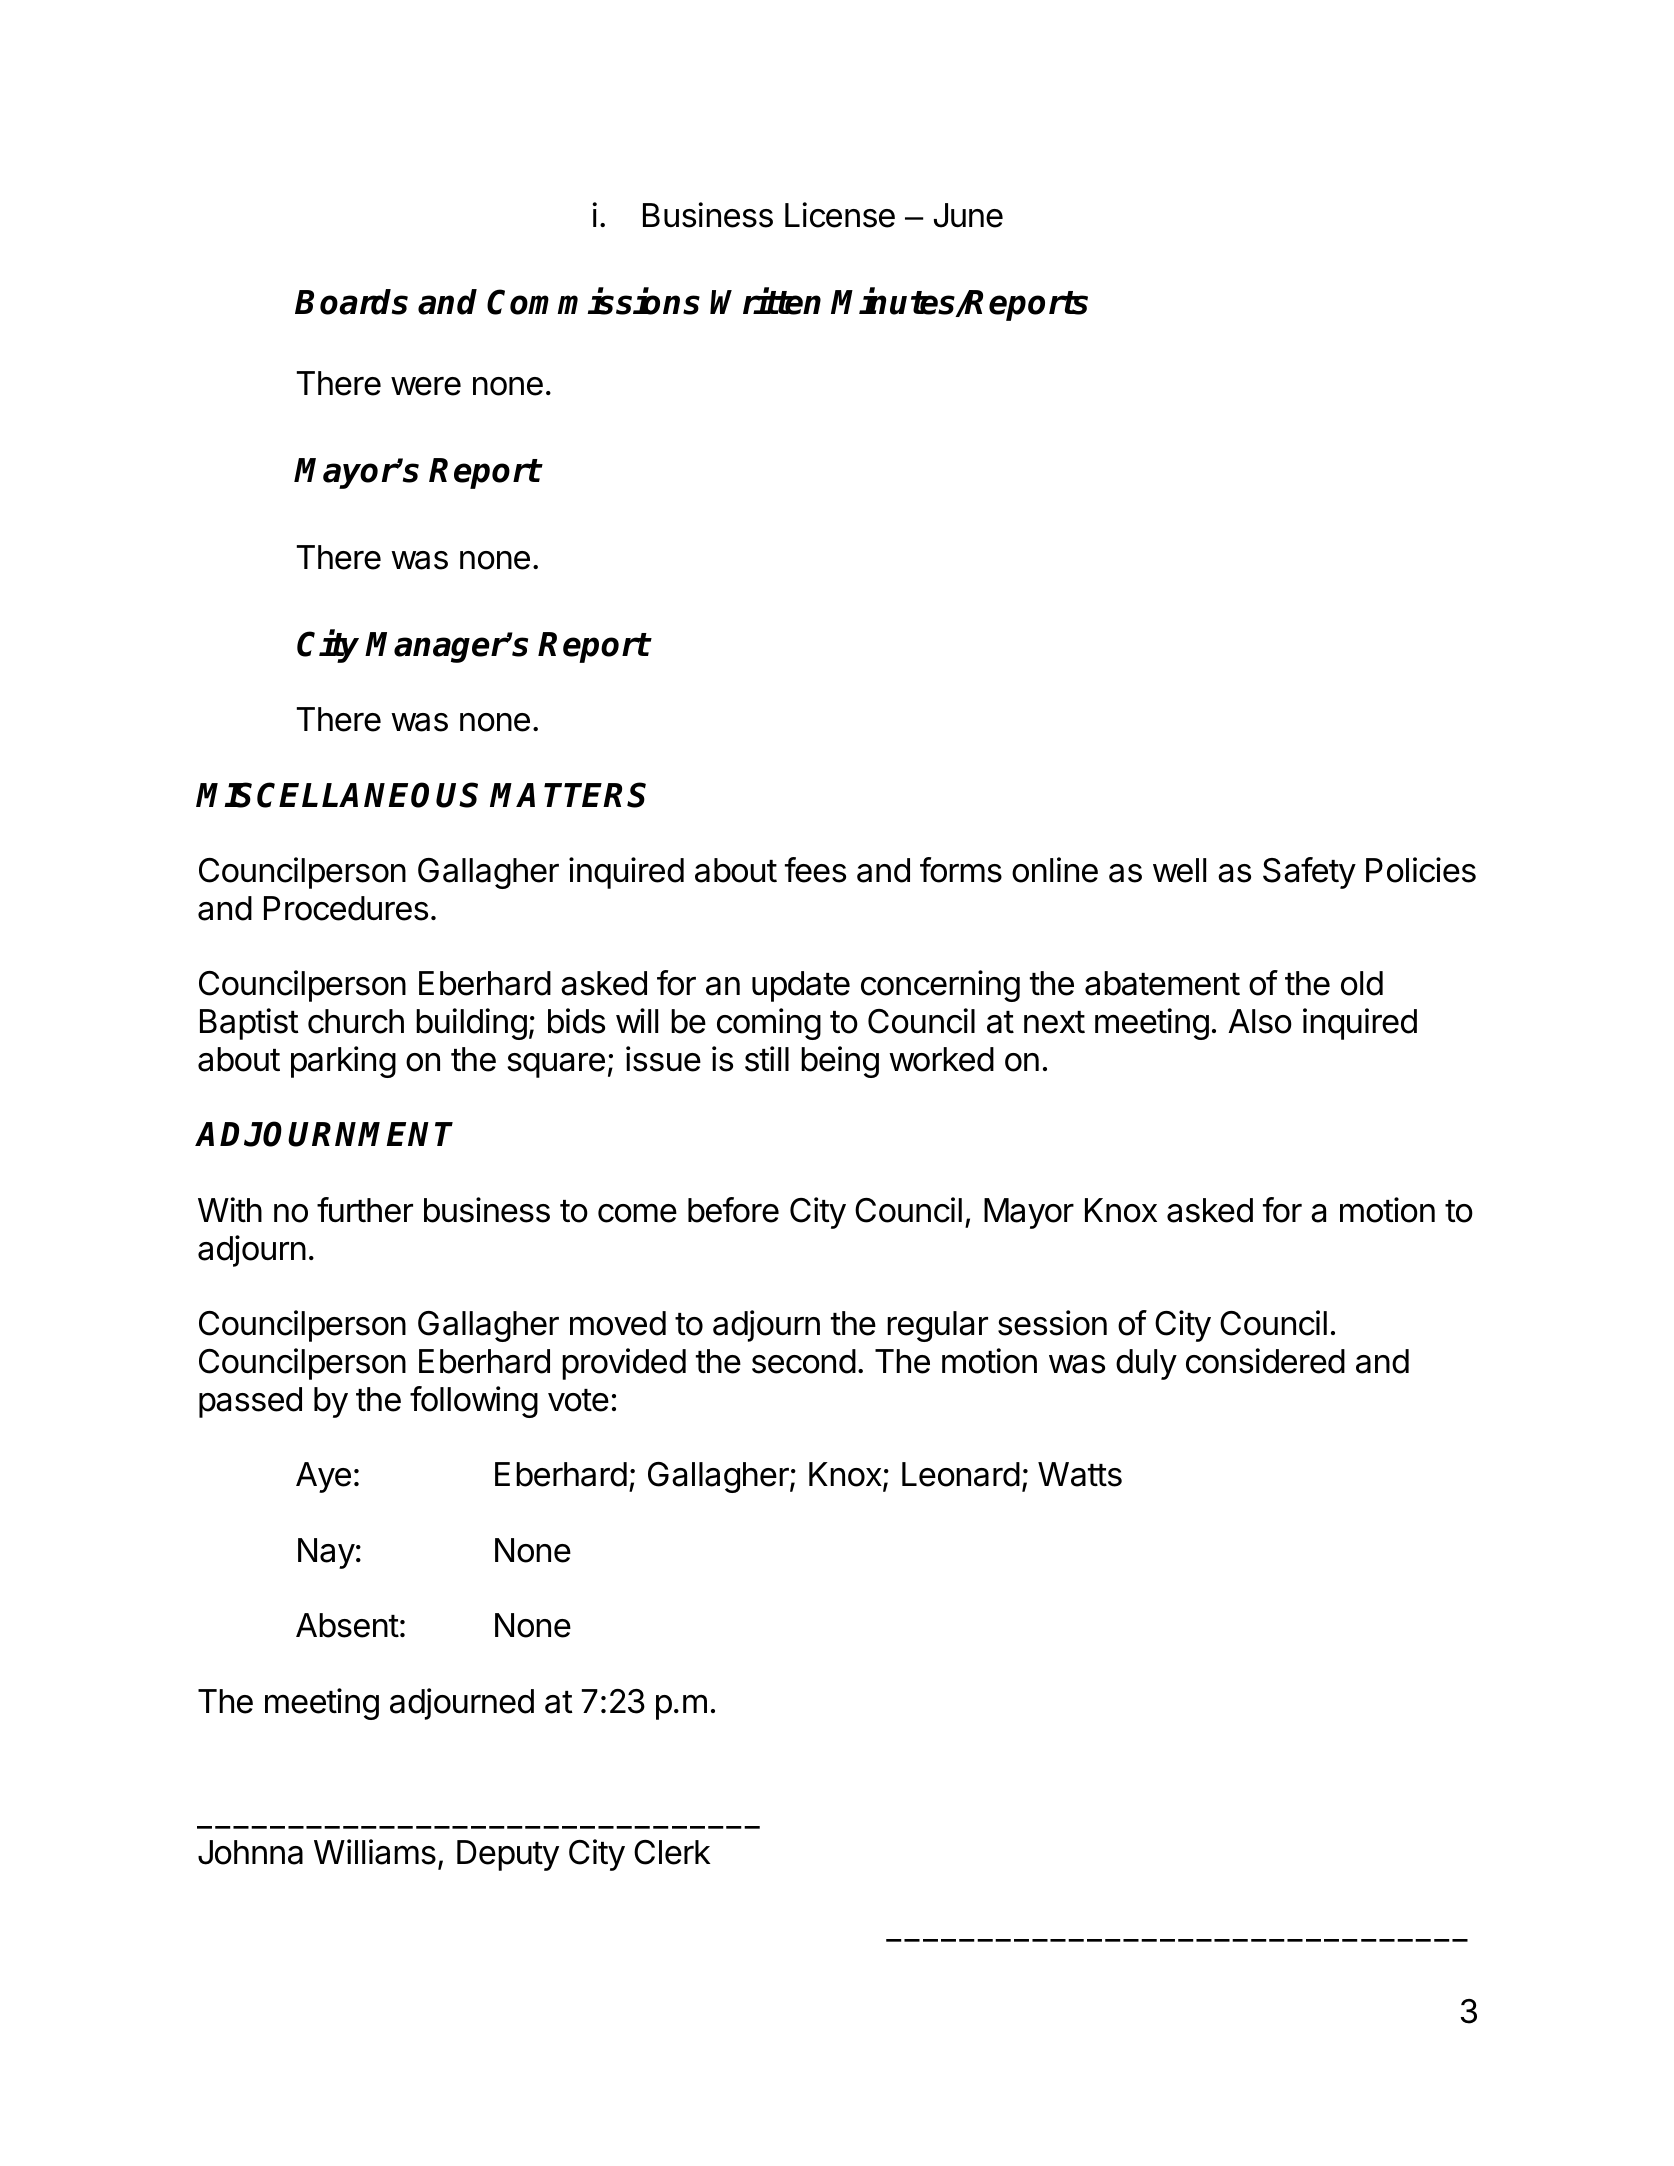 The width and height of the page is (1674, 2166). What do you see at coordinates (1309, 873) in the page?
I see `Safety` at bounding box center [1309, 873].
